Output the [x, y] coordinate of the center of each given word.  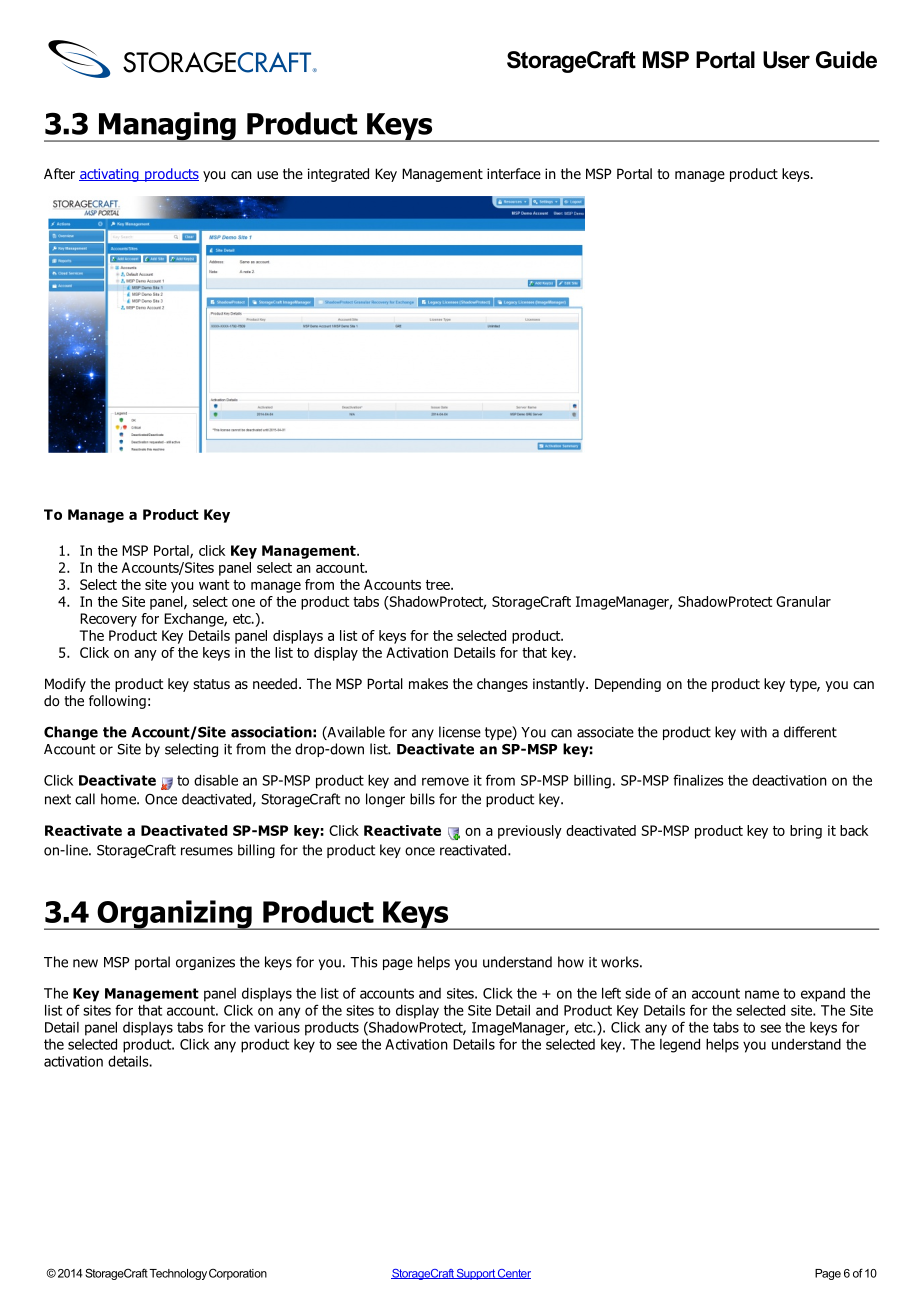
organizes [205, 963]
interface [514, 173]
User [786, 60]
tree [439, 585]
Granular [803, 601]
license [460, 732]
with [754, 732]
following [117, 702]
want [214, 585]
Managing [167, 127]
